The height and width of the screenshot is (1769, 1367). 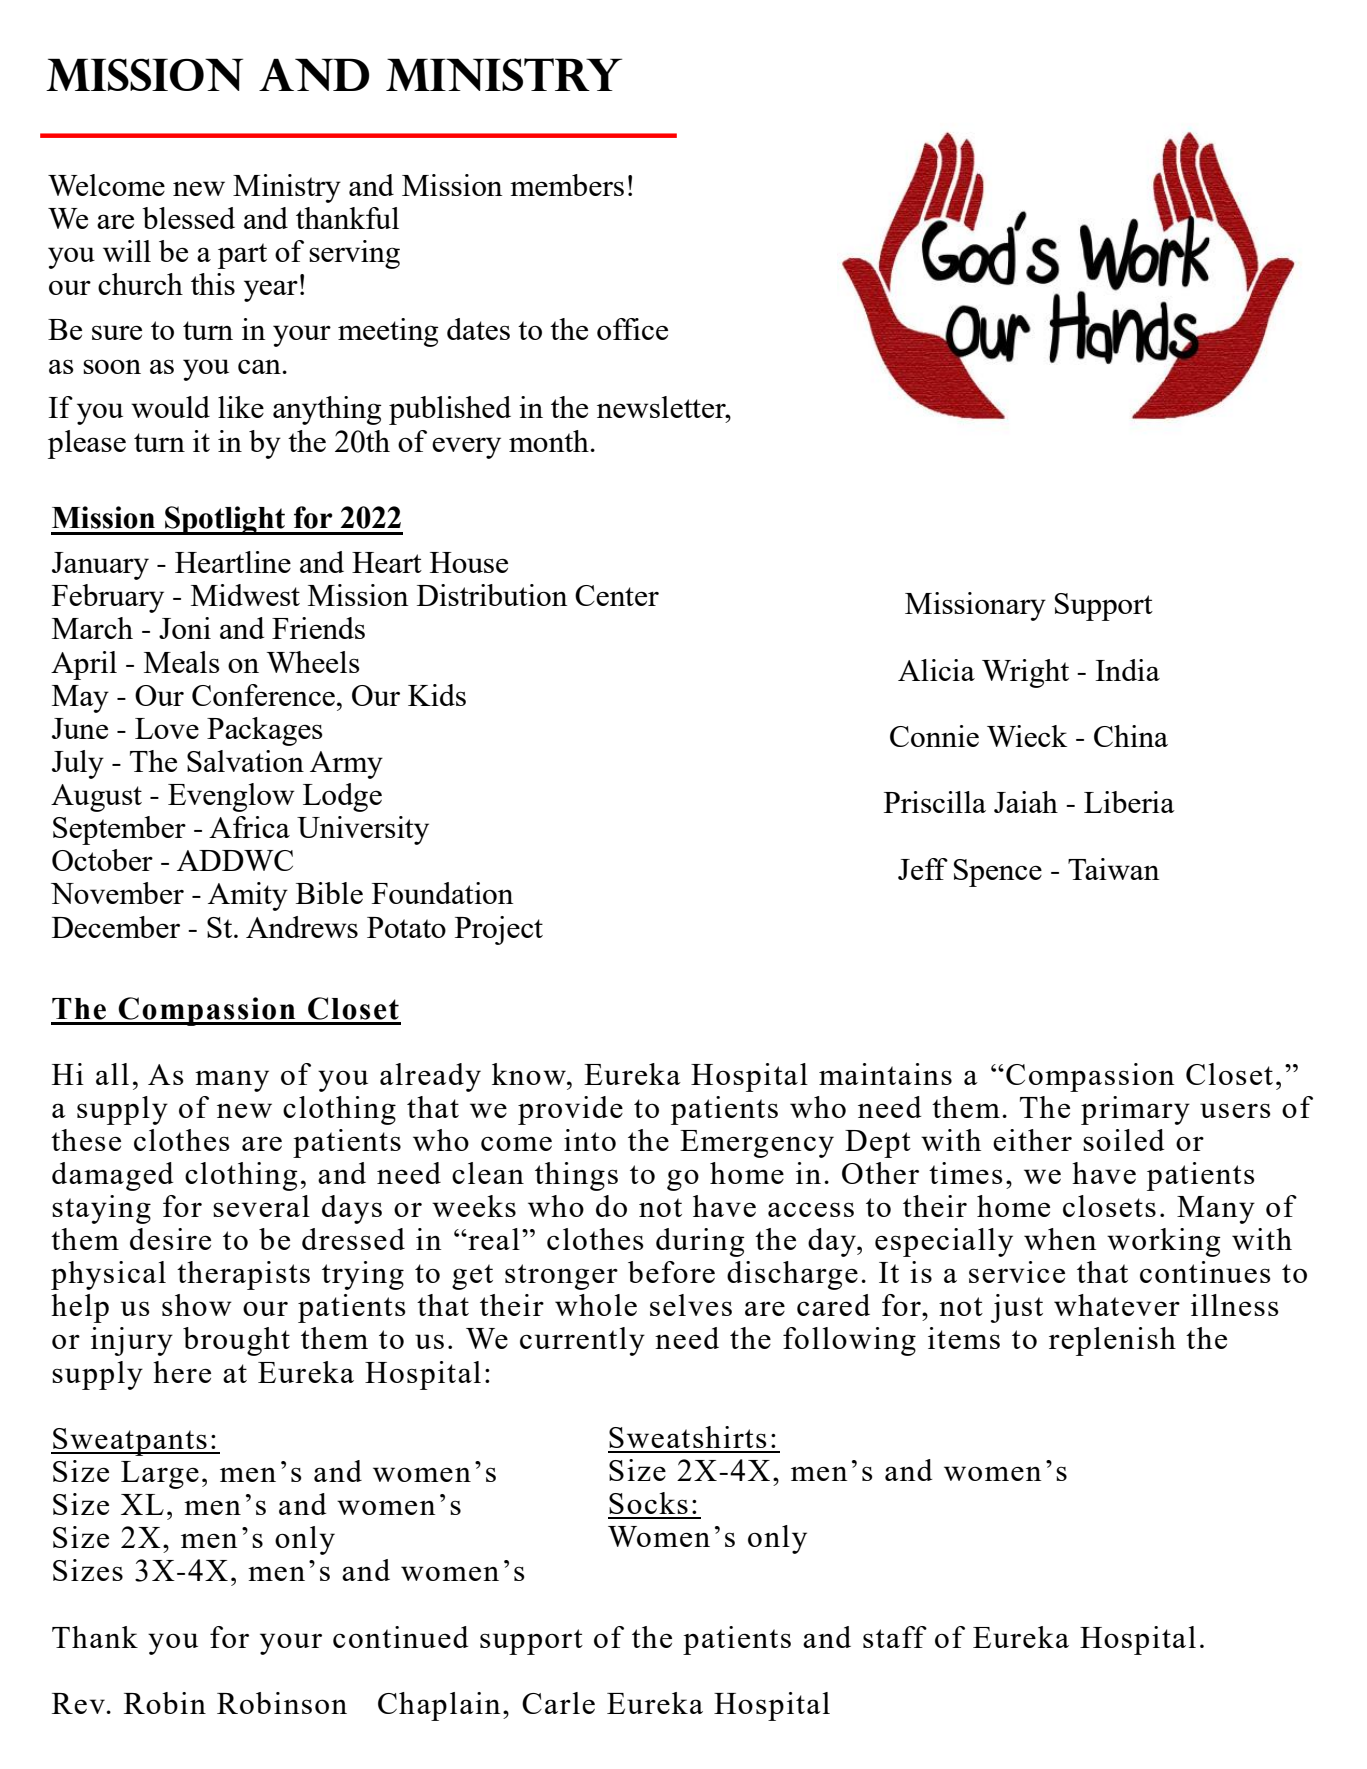 What do you see at coordinates (567, 185) in the screenshot?
I see `members` at bounding box center [567, 185].
